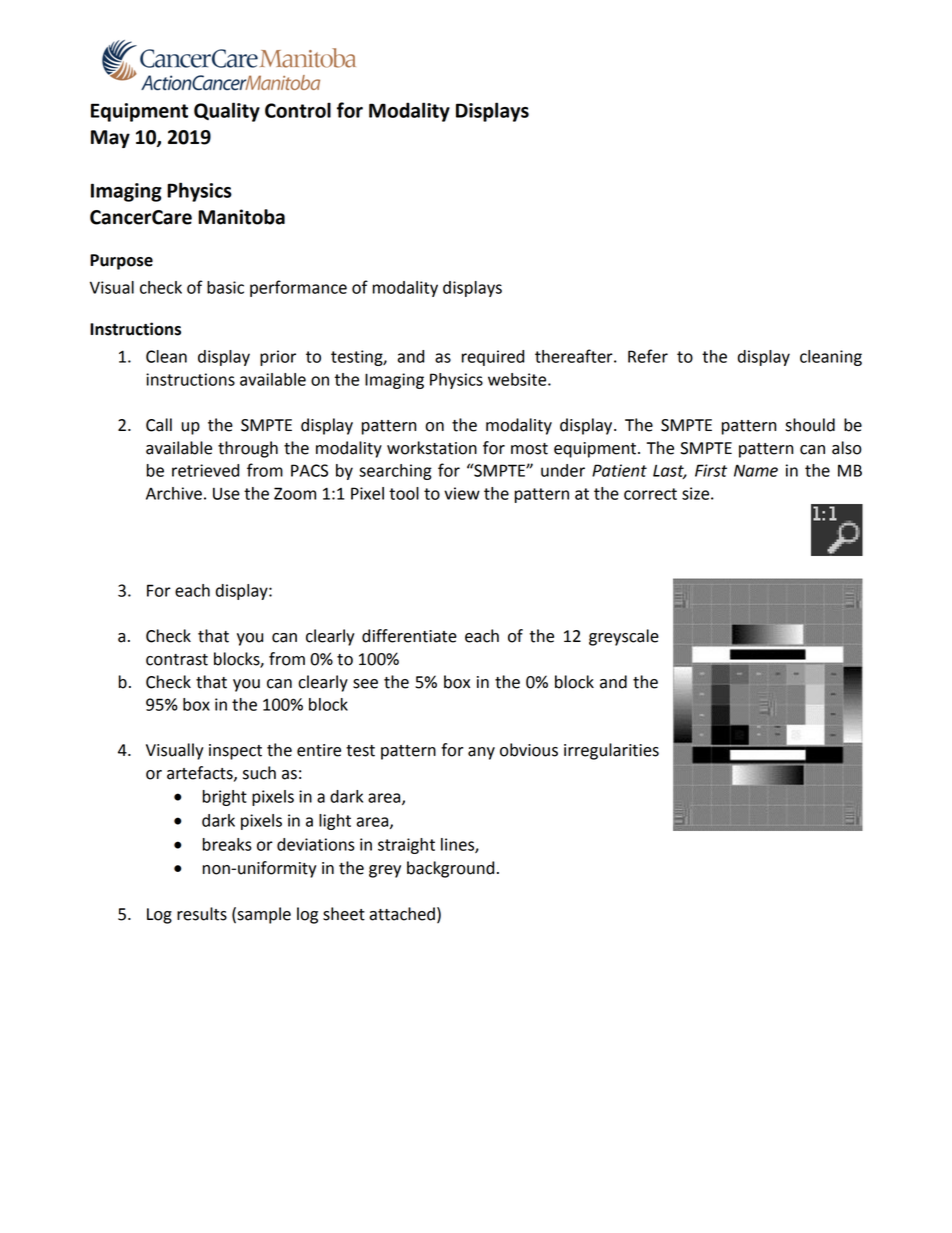 The image size is (952, 1233). Describe the element at coordinates (202, 914) in the screenshot. I see `results` at that location.
